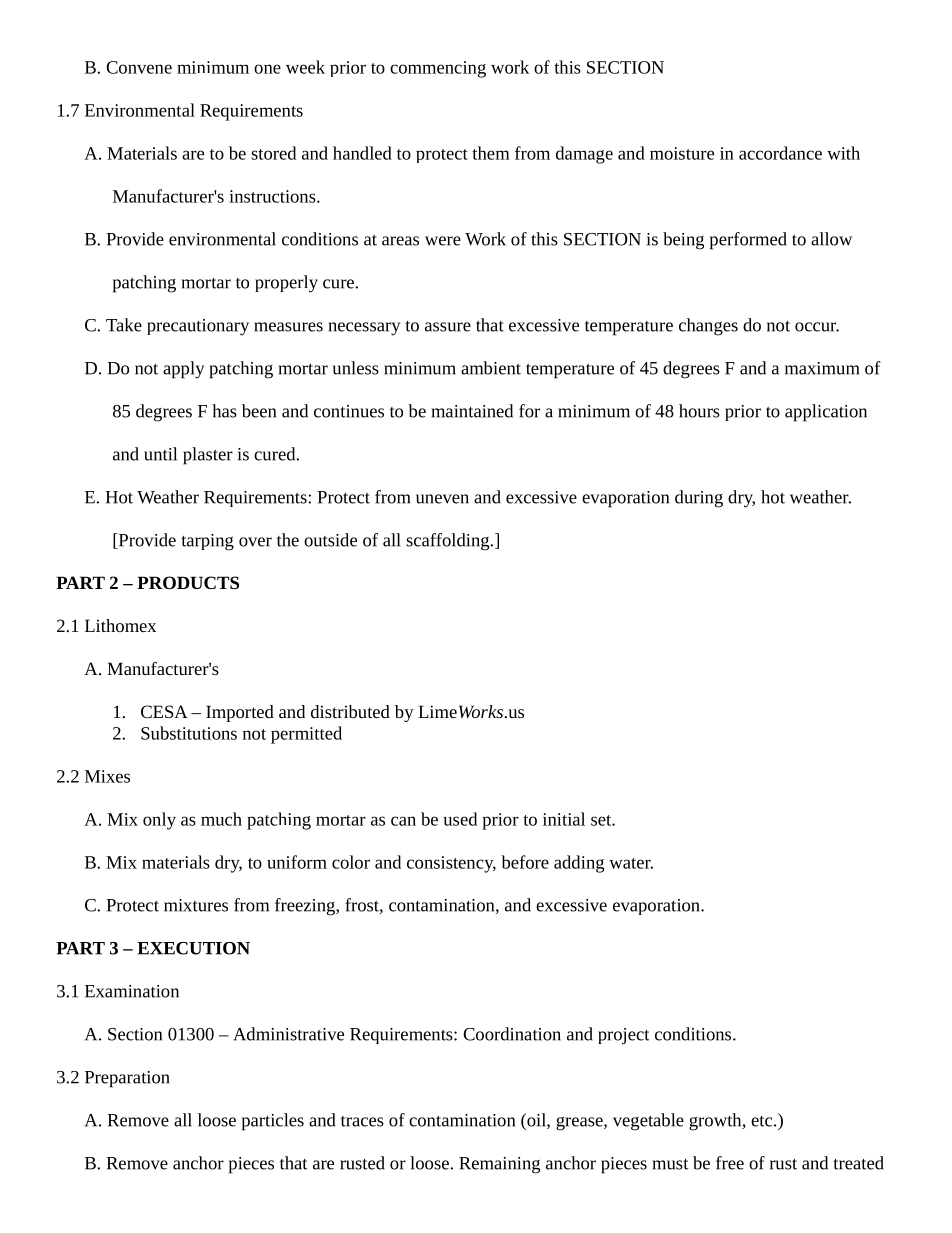 Image resolution: width=952 pixels, height=1233 pixels. I want to click on Convene, so click(139, 67).
